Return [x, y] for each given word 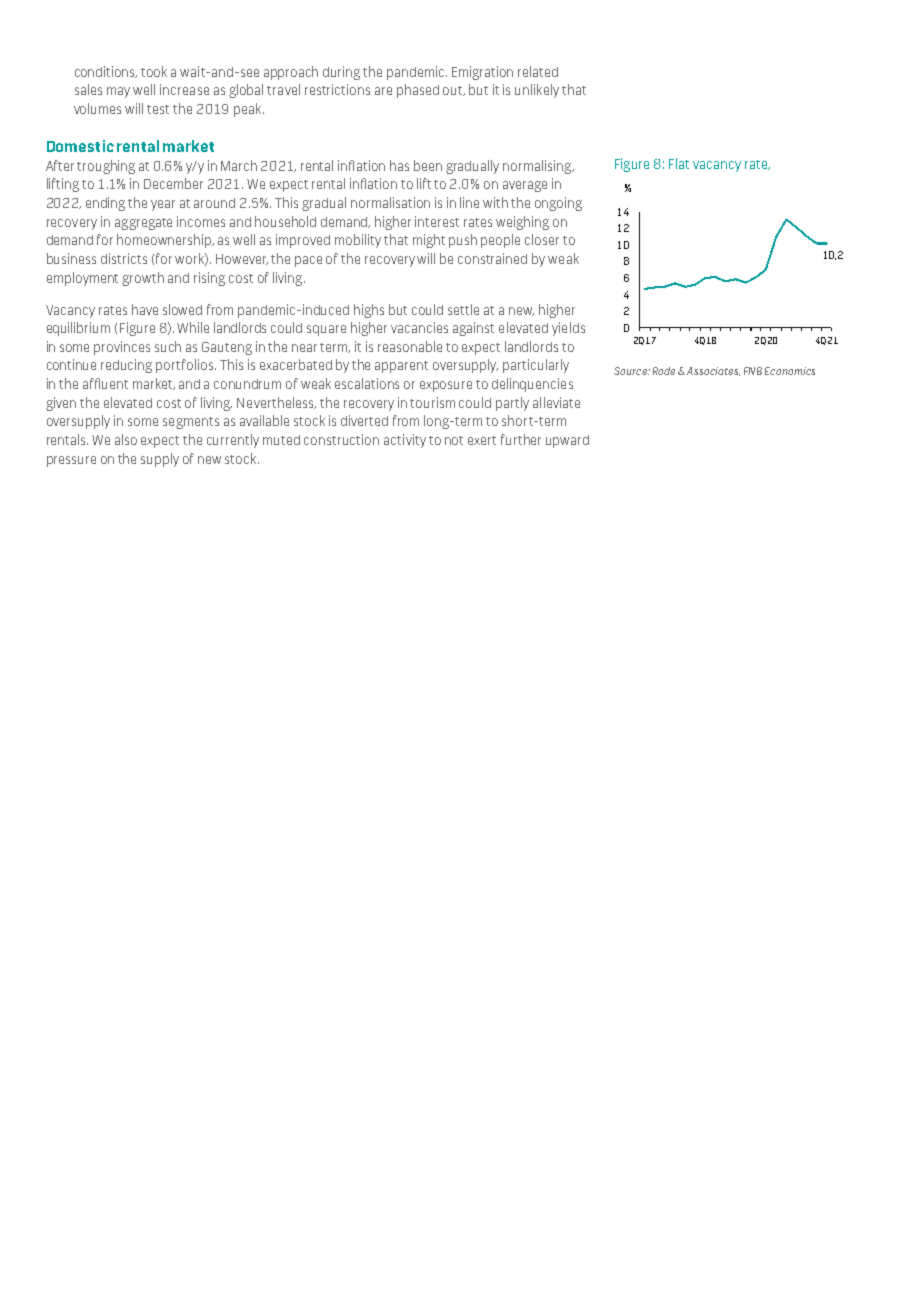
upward [567, 441]
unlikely [537, 91]
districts [124, 258]
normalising [538, 167]
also [126, 439]
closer [542, 239]
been [428, 165]
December [173, 183]
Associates [713, 371]
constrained [492, 258]
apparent [401, 367]
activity [405, 441]
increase [184, 89]
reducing [126, 366]
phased [418, 91]
